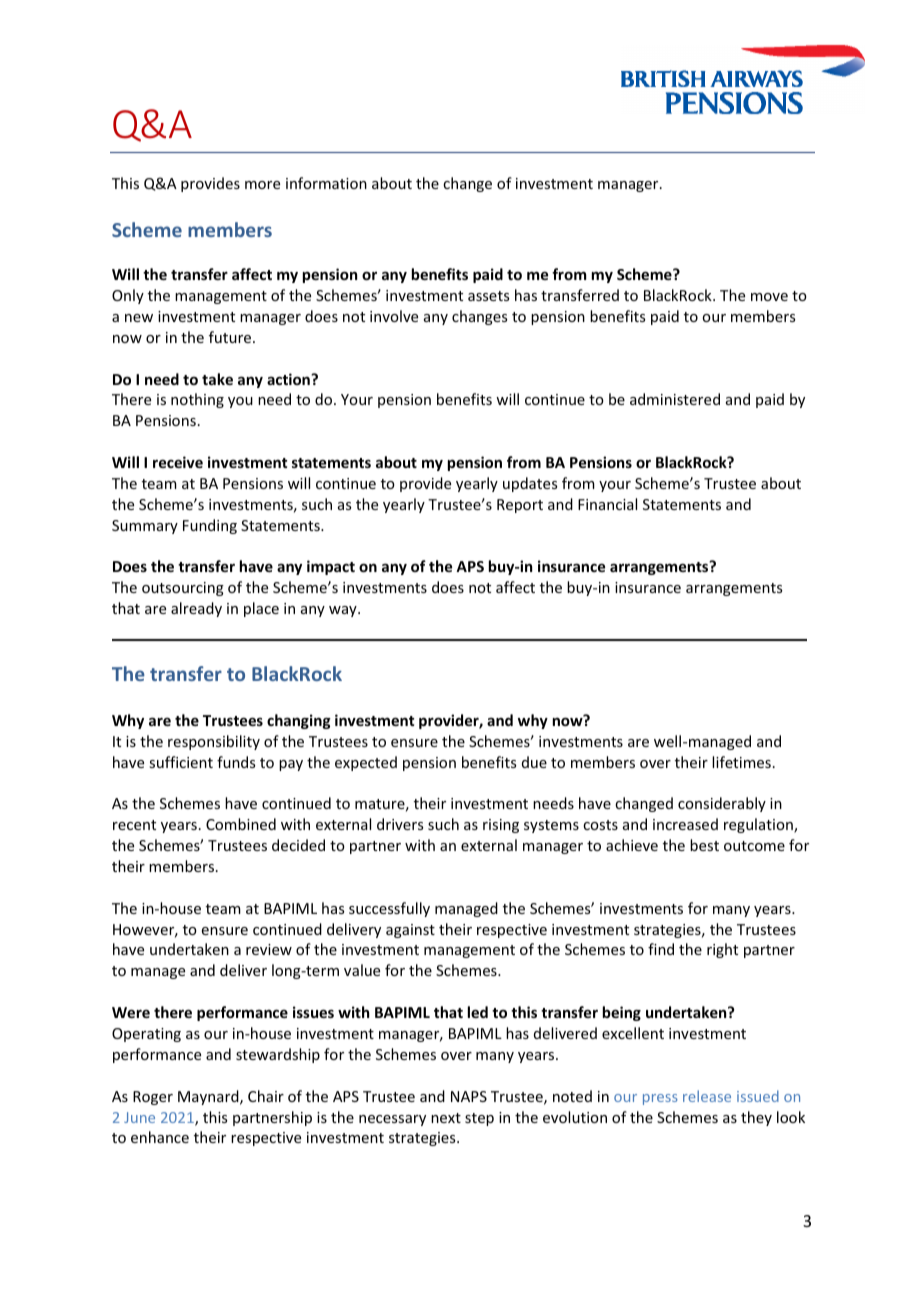 The height and width of the screenshot is (1308, 924). What do you see at coordinates (196, 609) in the screenshot?
I see `already` at bounding box center [196, 609].
